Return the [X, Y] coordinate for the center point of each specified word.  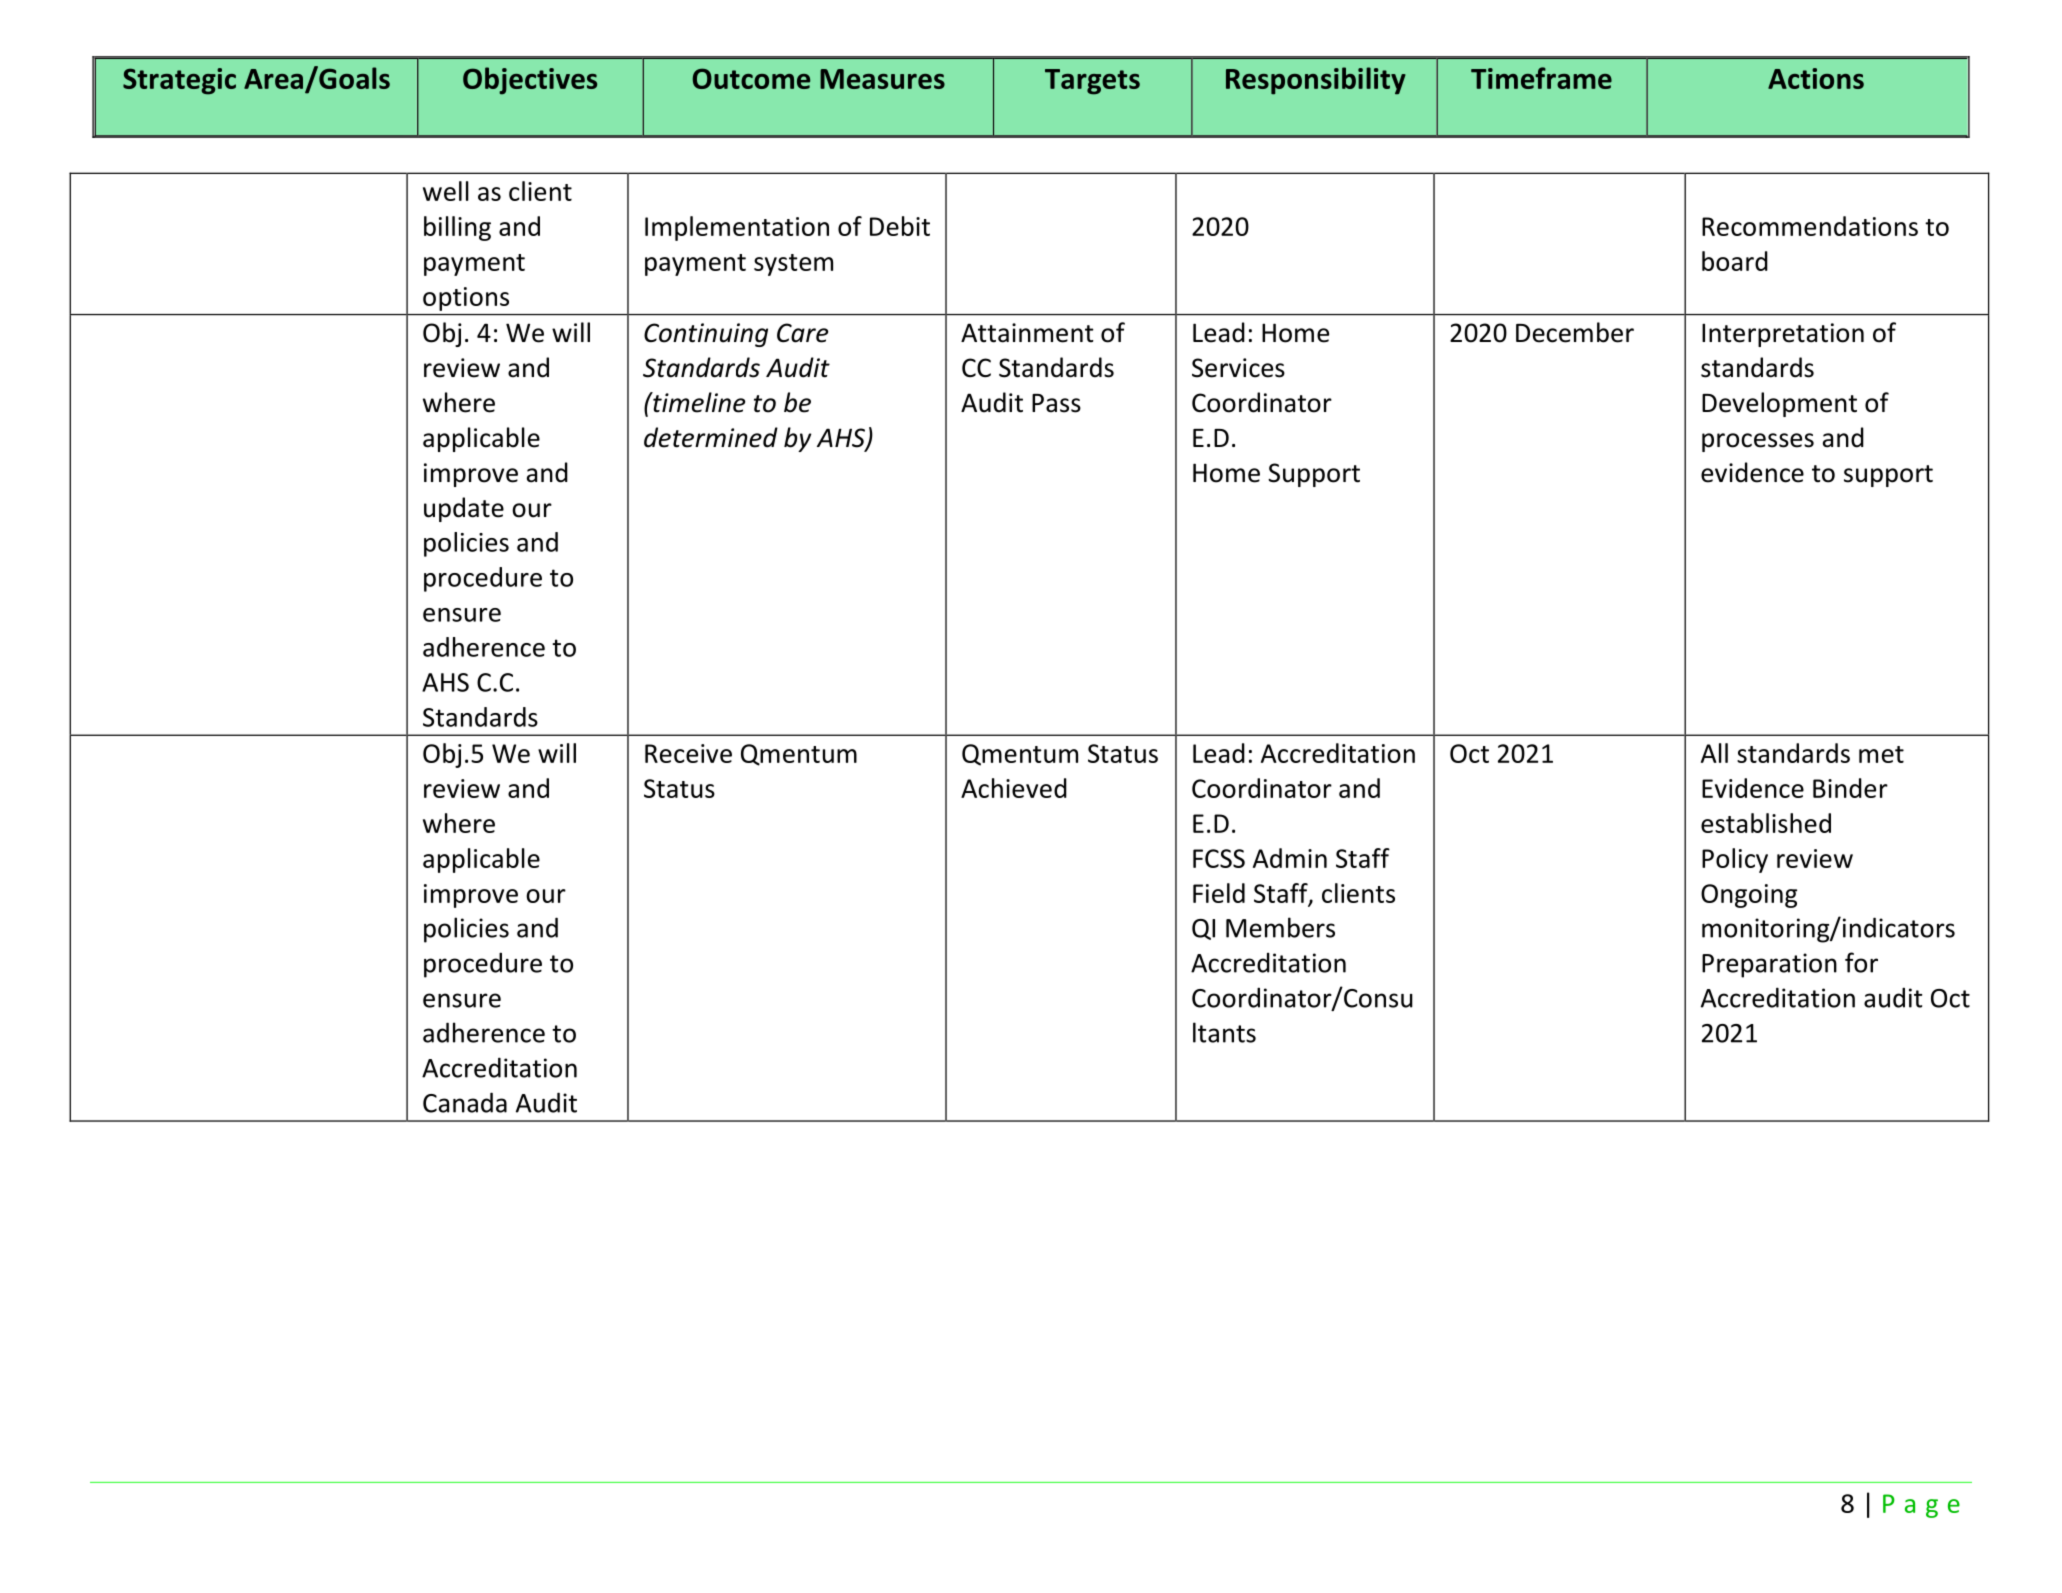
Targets [1092, 82]
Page [1921, 1506]
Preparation [1769, 965]
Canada [465, 1102]
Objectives [530, 81]
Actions [1816, 78]
